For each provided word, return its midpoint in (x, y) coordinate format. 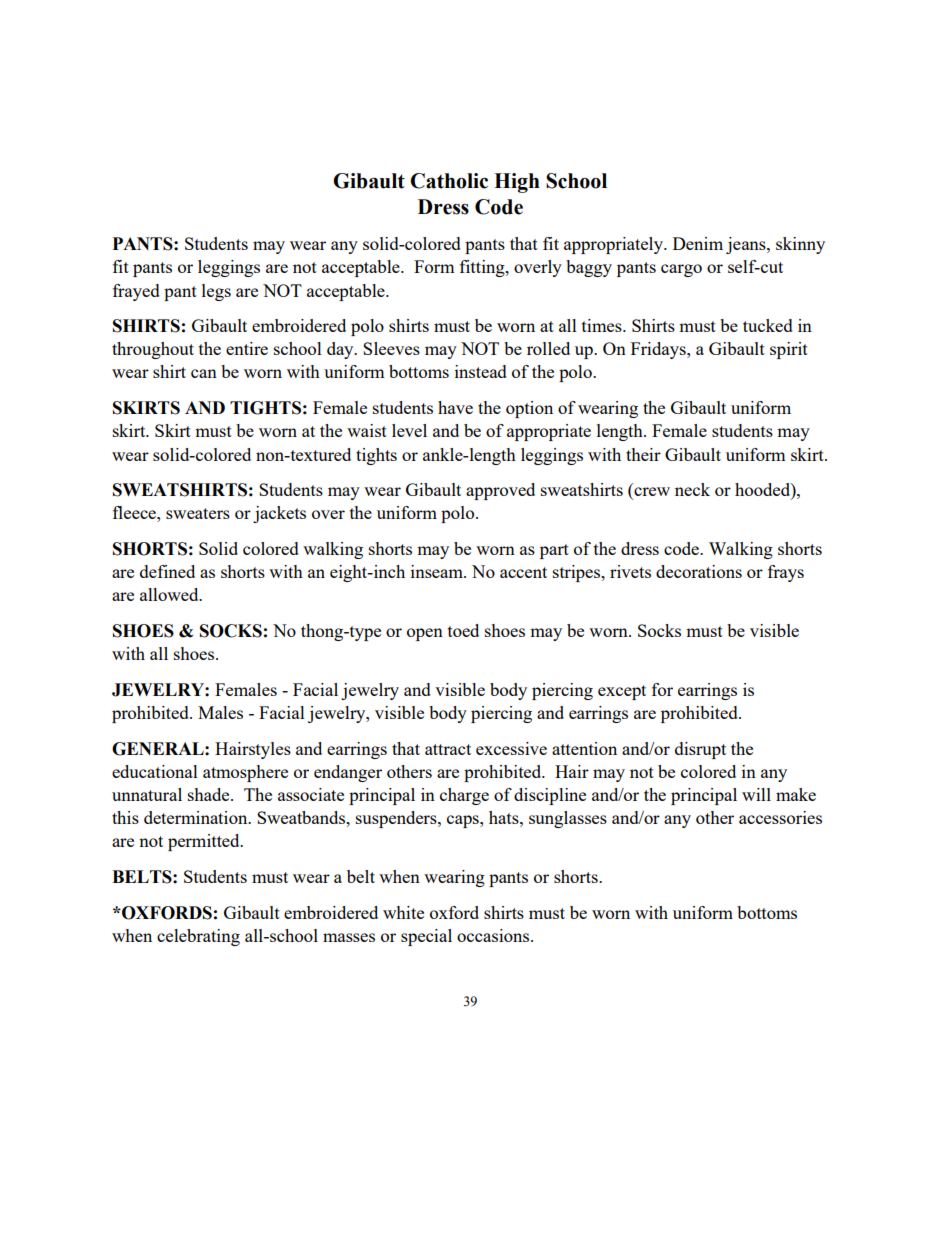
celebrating (198, 937)
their (643, 454)
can (204, 373)
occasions (494, 935)
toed (463, 630)
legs (216, 292)
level (409, 430)
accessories (780, 817)
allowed (170, 594)
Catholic (449, 181)
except (622, 692)
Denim (698, 243)
